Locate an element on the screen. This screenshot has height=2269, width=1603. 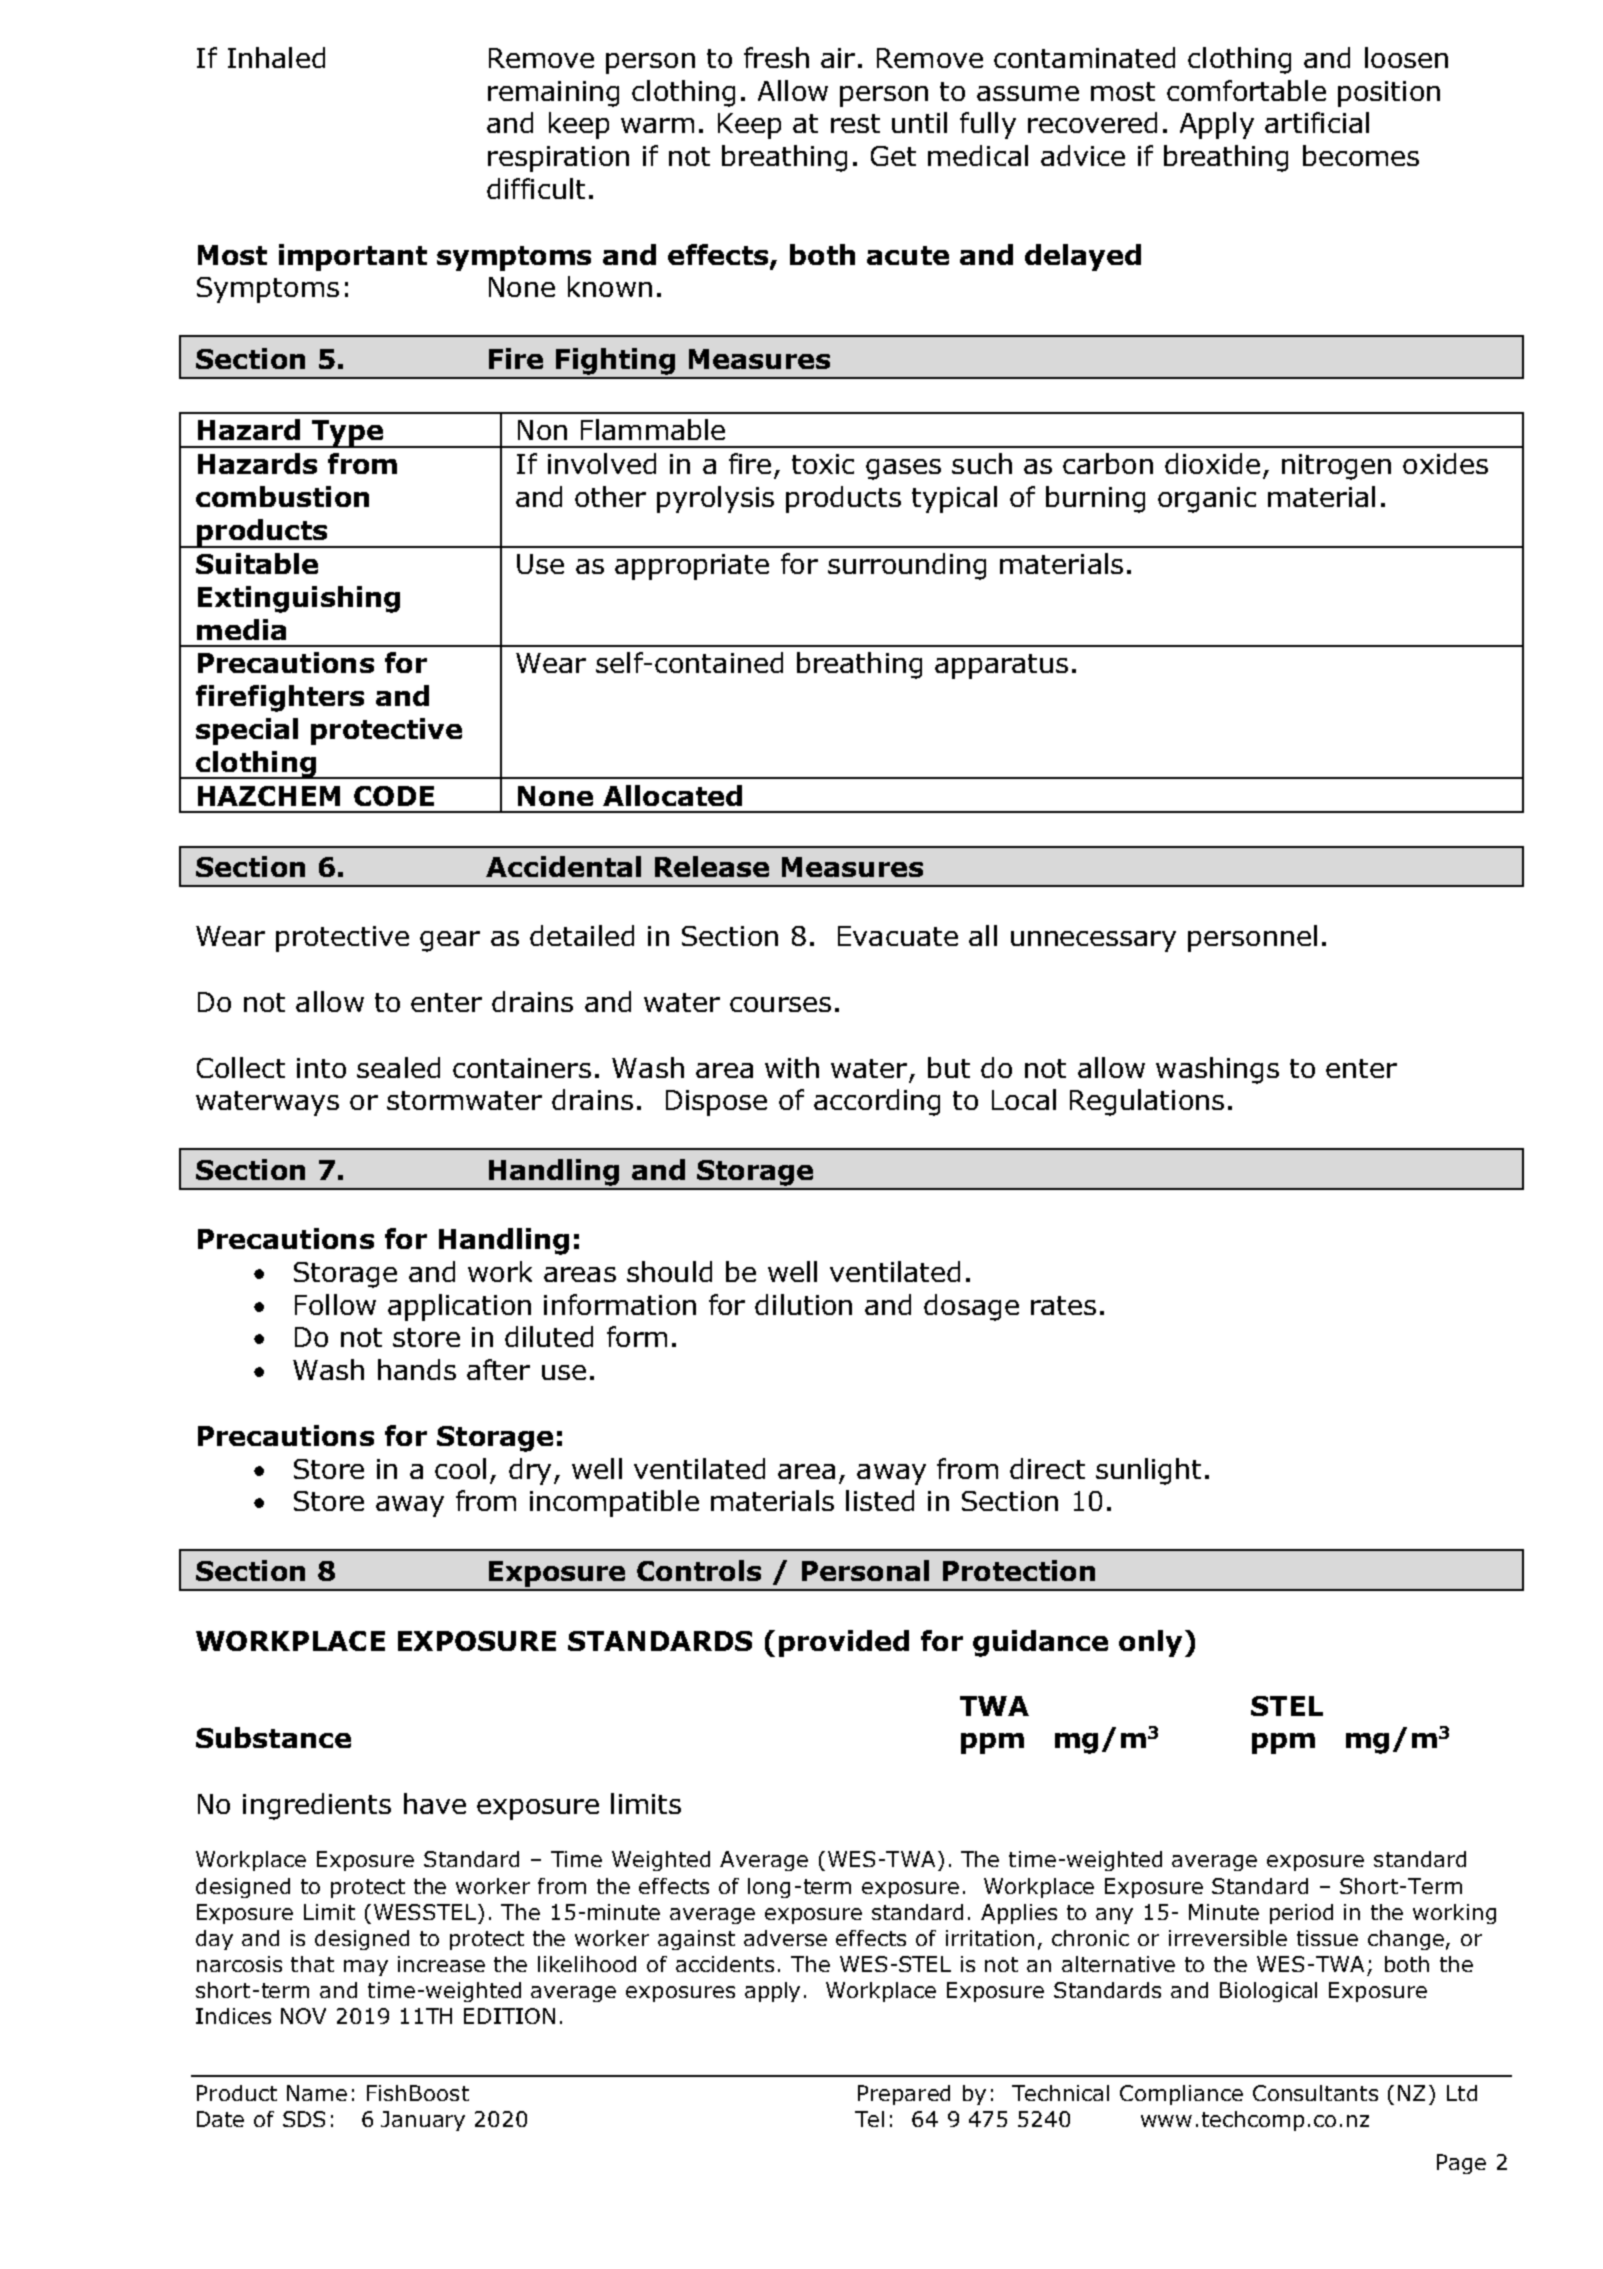
Prepared is located at coordinates (904, 2095).
